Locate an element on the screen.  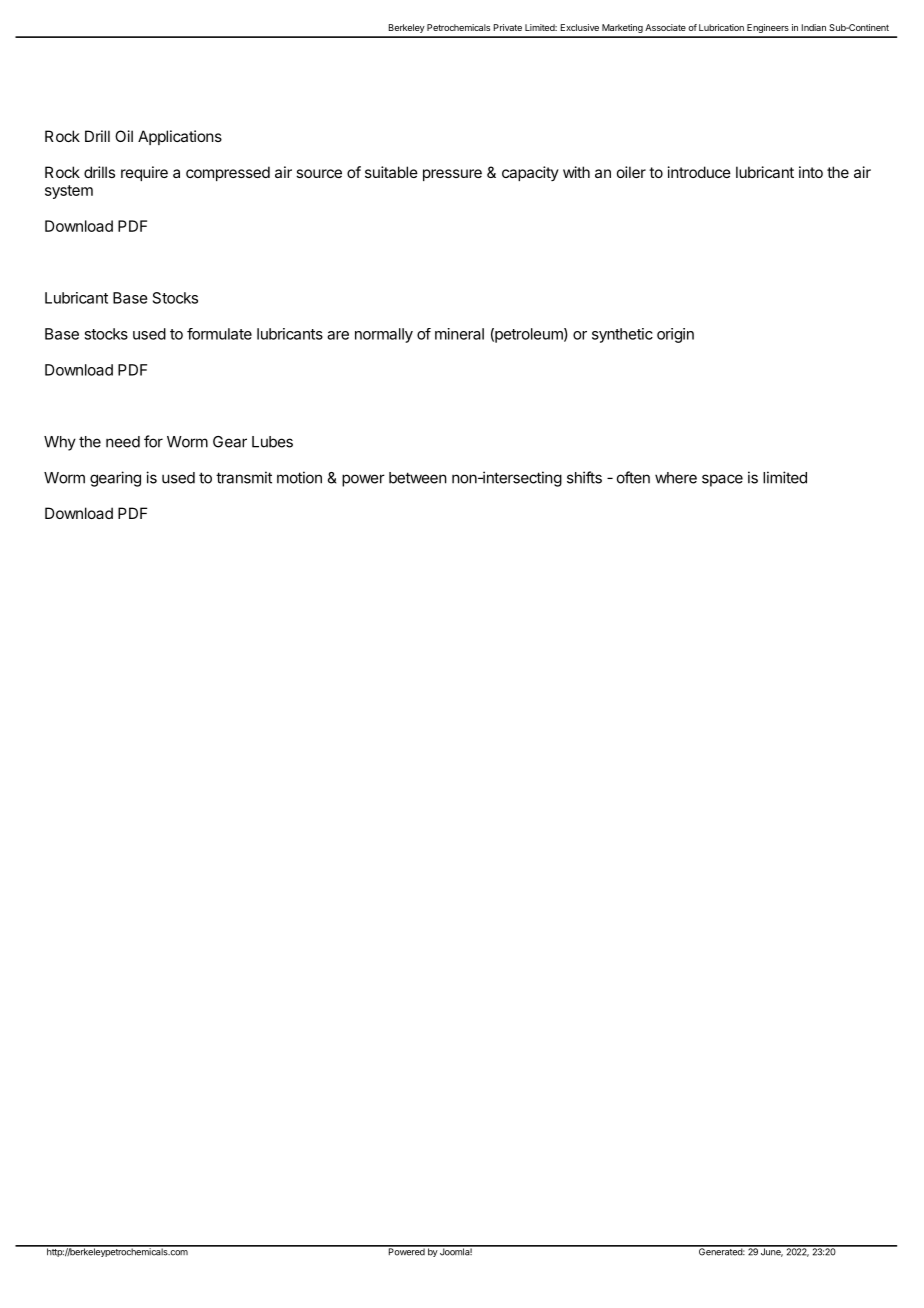
formulate is located at coordinates (219, 334).
